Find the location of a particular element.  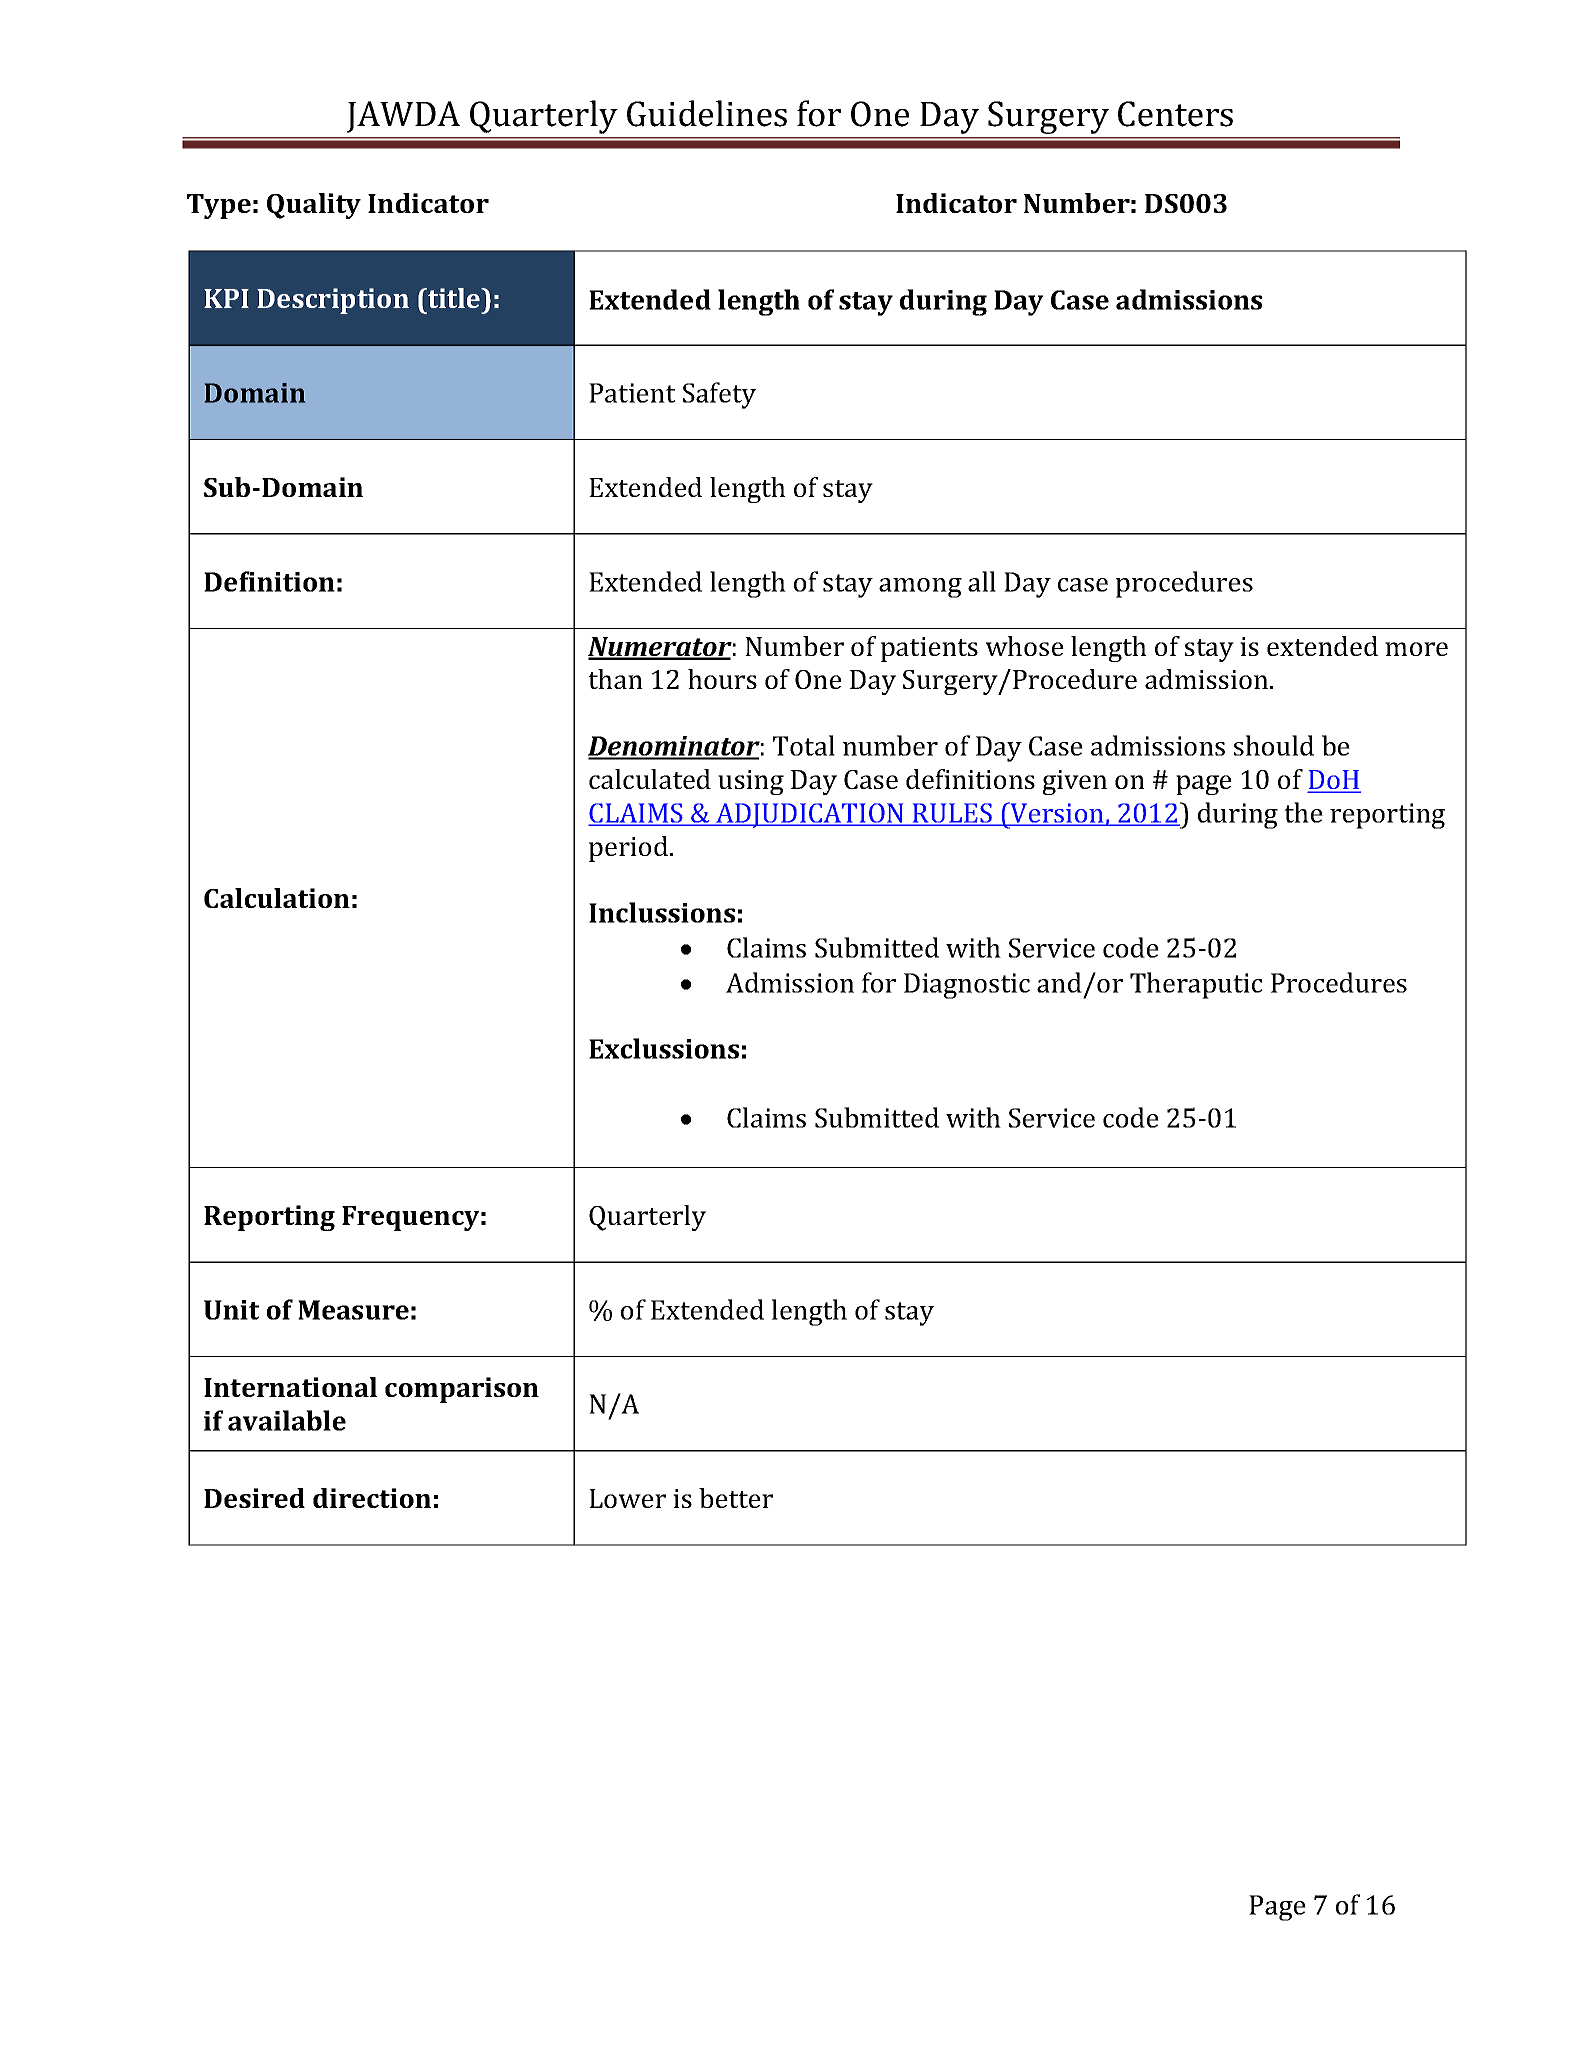

direction is located at coordinates (372, 1498).
